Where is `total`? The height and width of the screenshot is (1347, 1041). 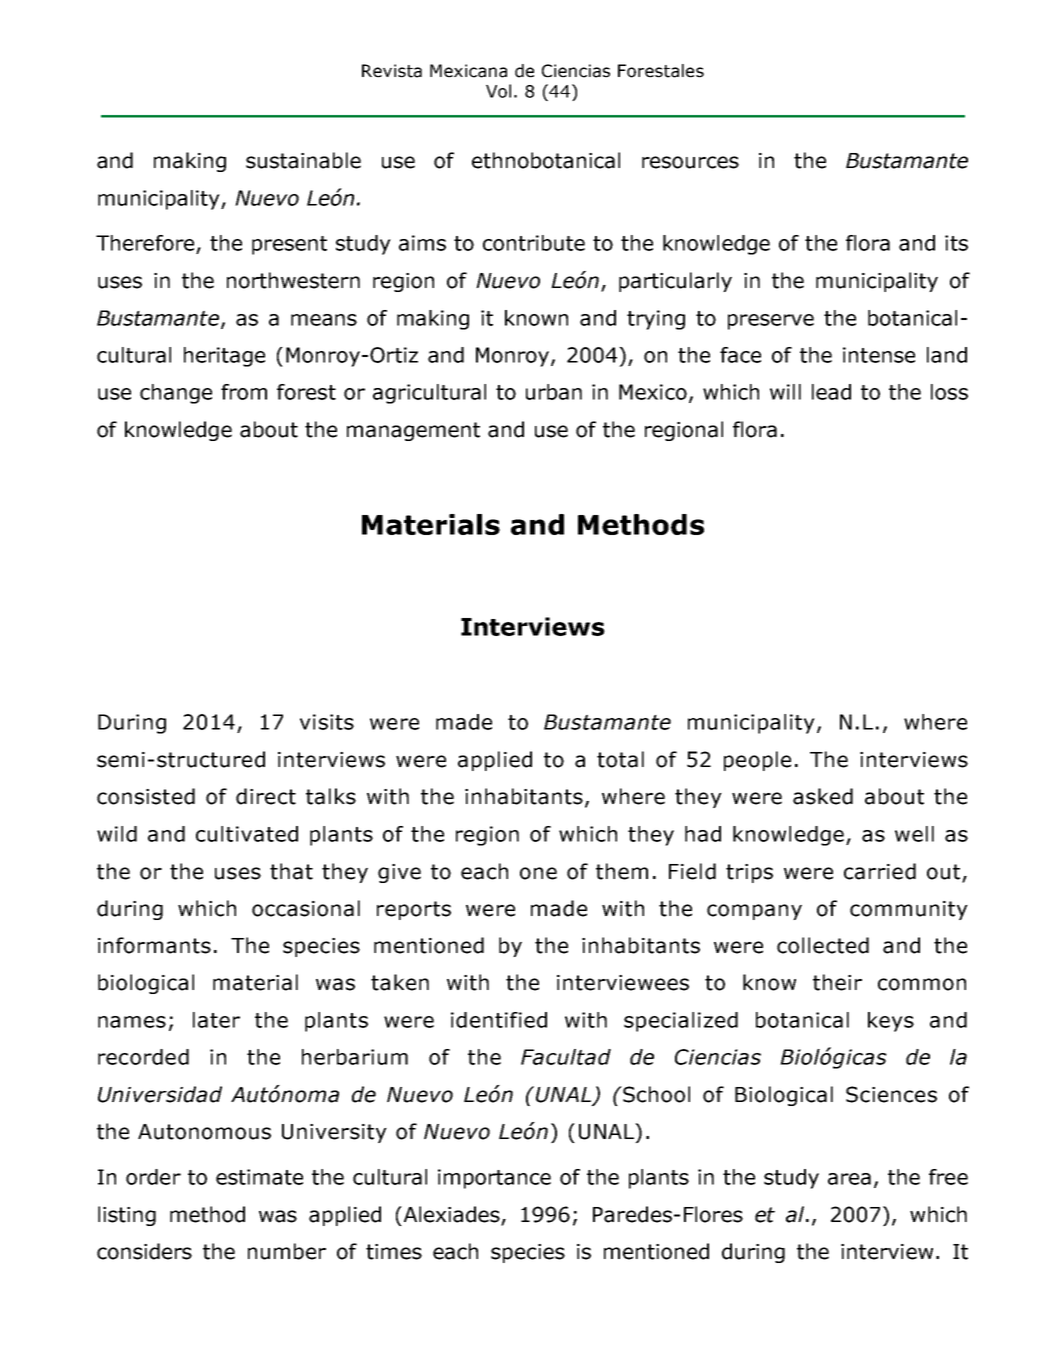
total is located at coordinates (620, 759).
